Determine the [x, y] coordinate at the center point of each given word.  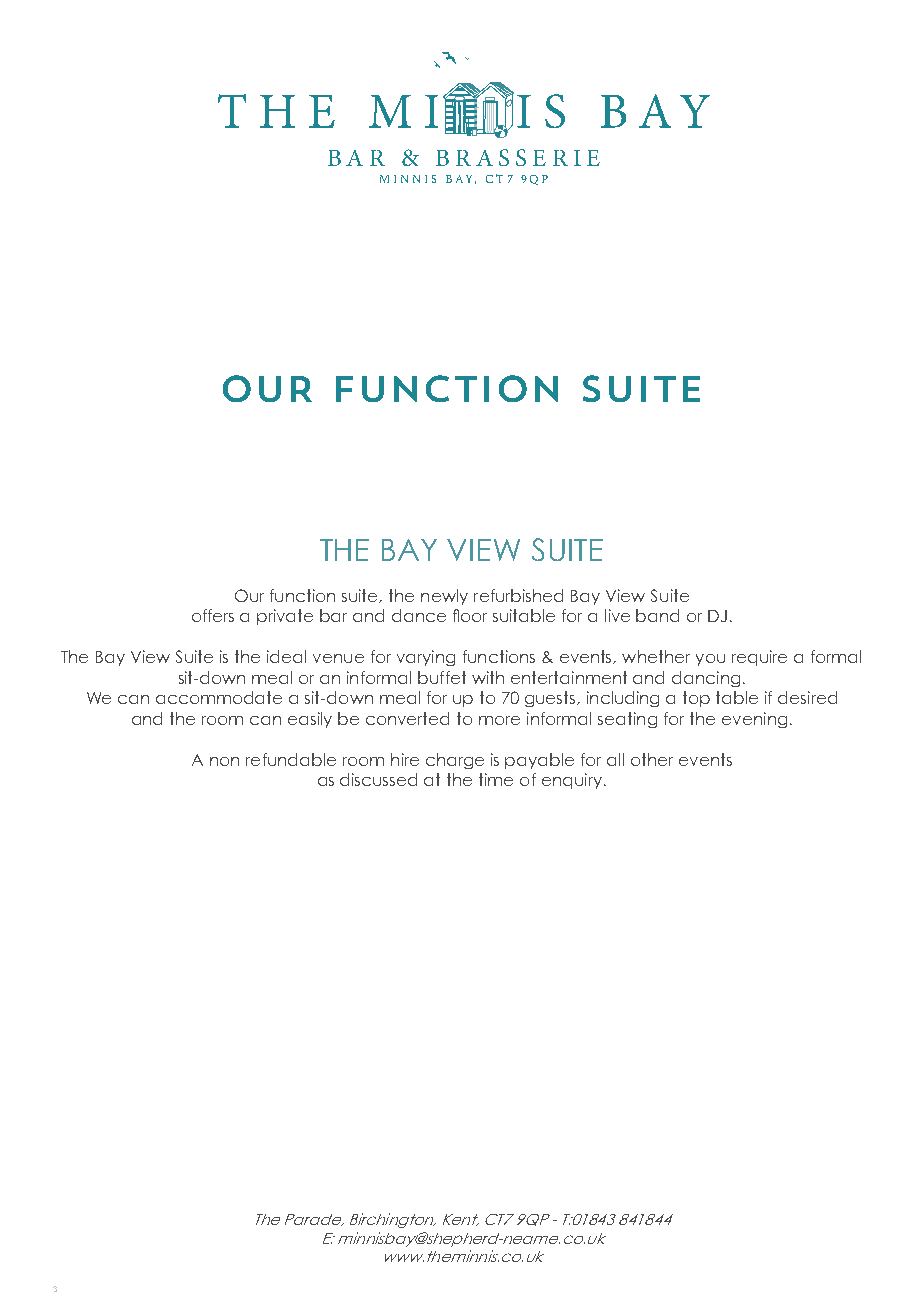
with [488, 677]
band [657, 615]
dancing [706, 679]
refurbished [518, 595]
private [285, 617]
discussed [378, 779]
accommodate [219, 697]
